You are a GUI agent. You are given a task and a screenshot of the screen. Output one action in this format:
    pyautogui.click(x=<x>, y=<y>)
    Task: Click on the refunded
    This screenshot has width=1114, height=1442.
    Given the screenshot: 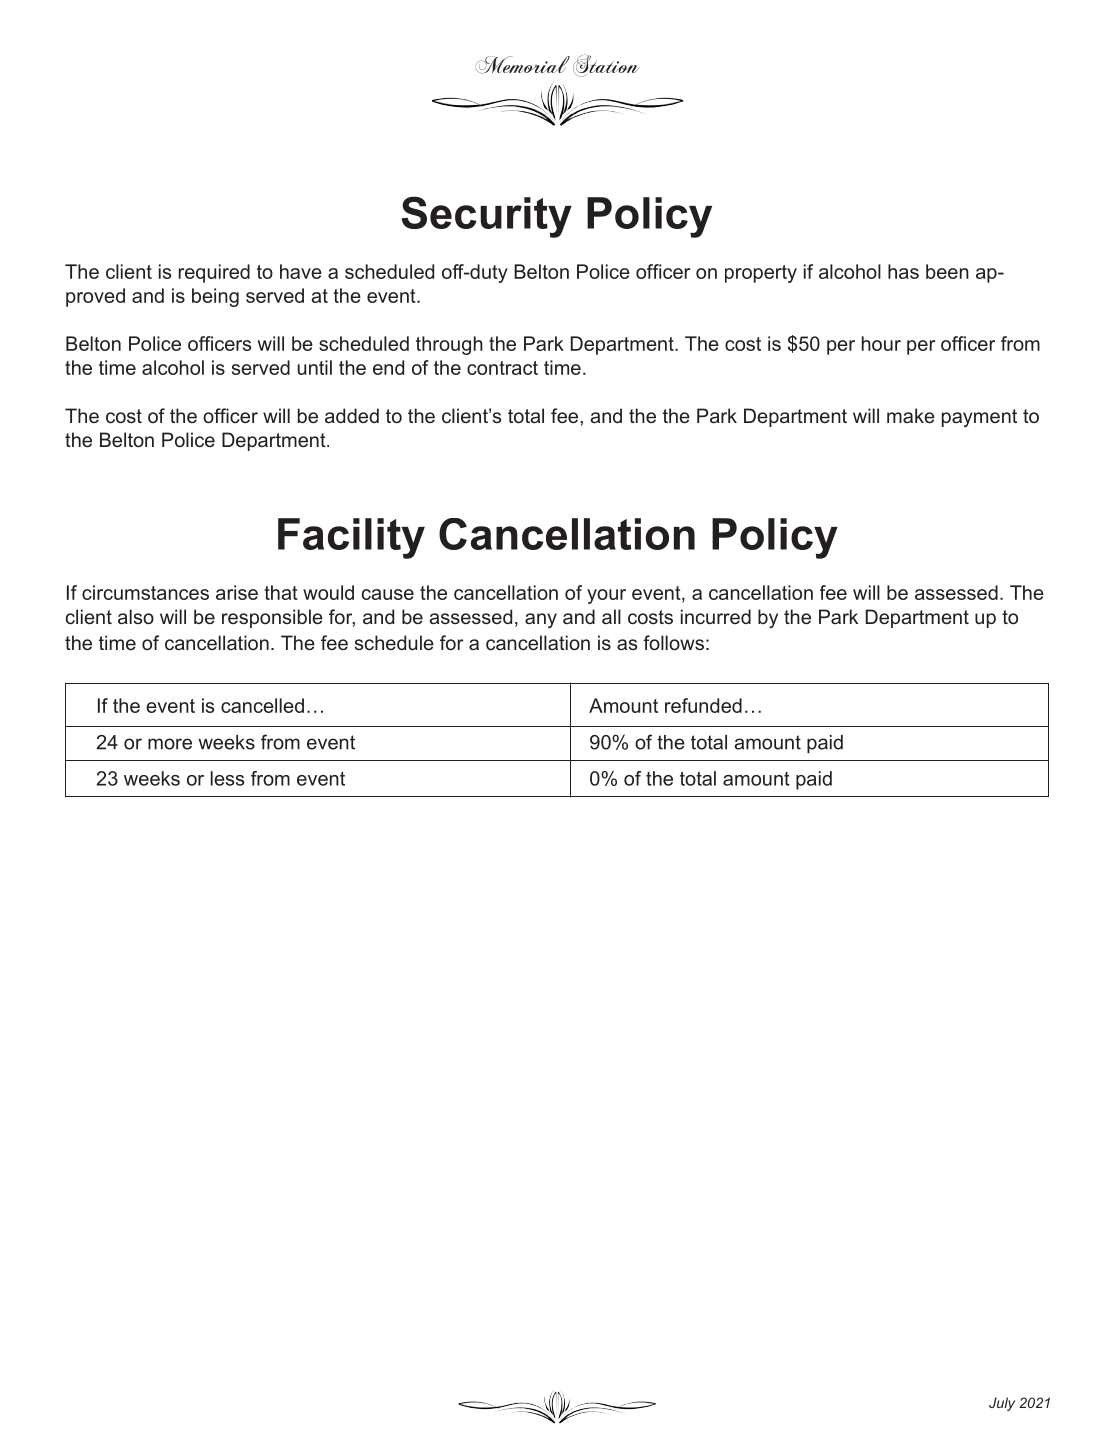 What is the action you would take?
    pyautogui.click(x=703, y=705)
